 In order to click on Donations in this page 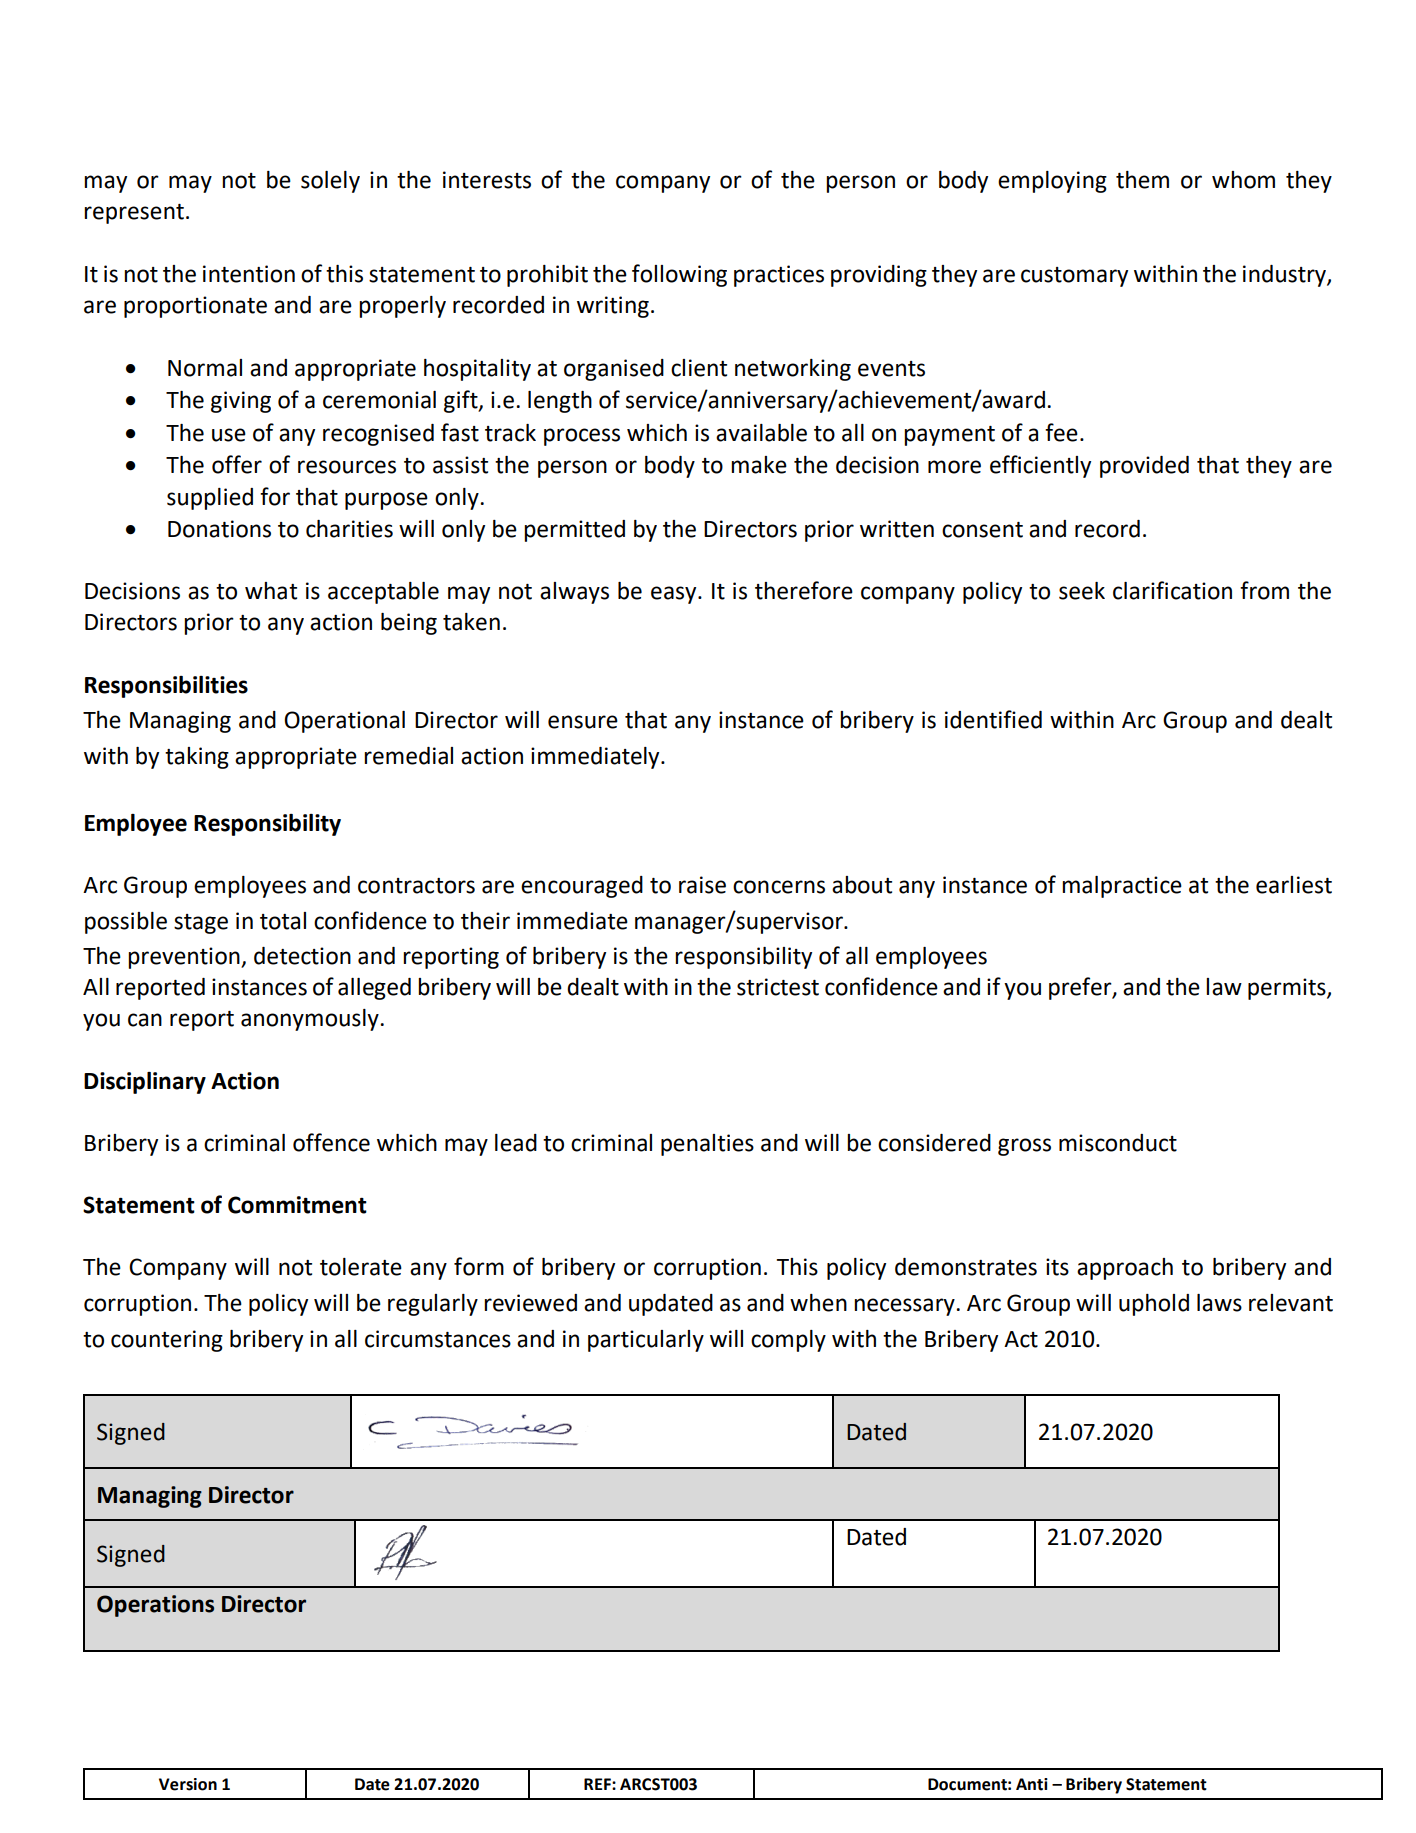, I will do `click(219, 529)`.
